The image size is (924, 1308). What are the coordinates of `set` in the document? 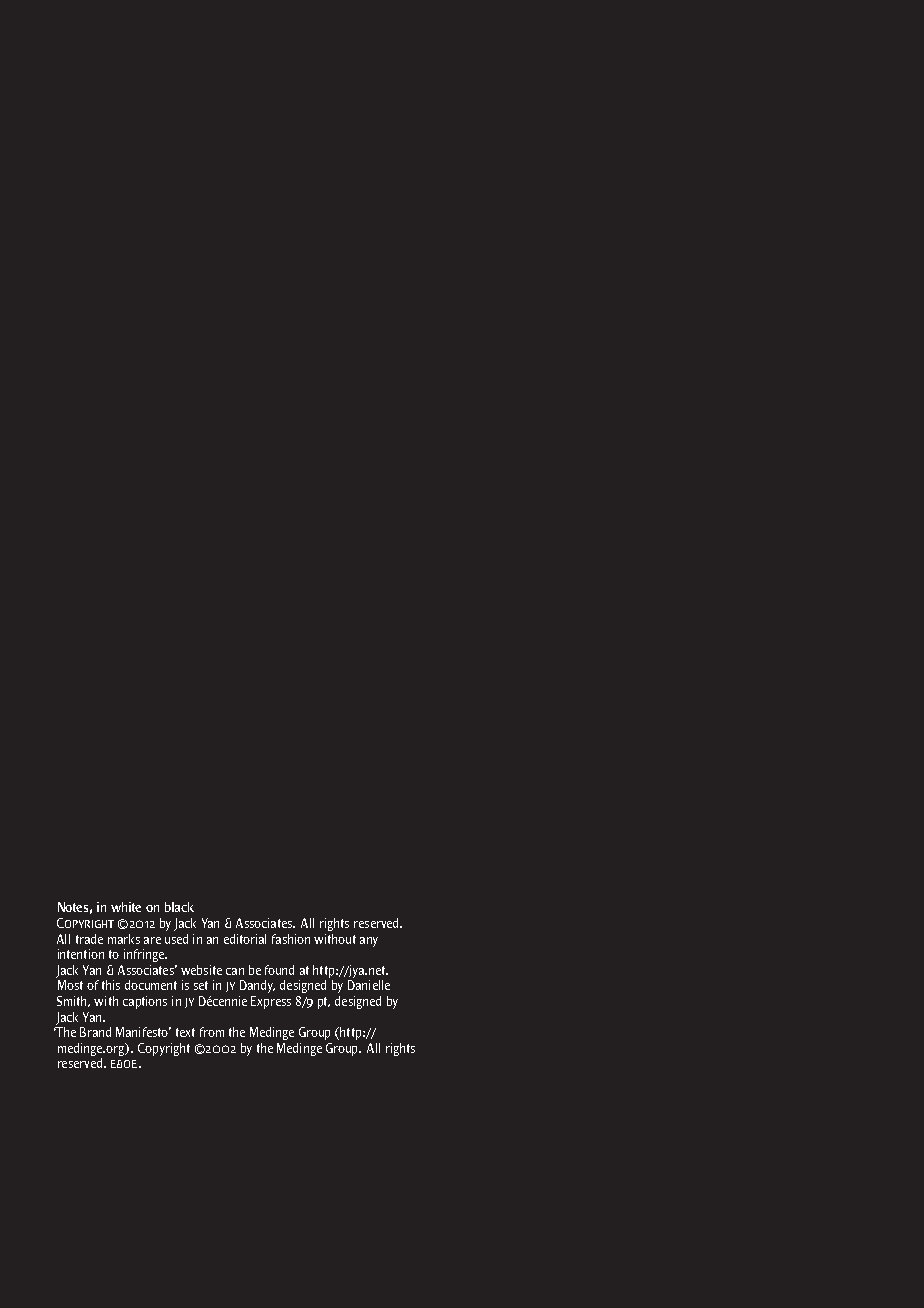 It's located at (201, 985).
